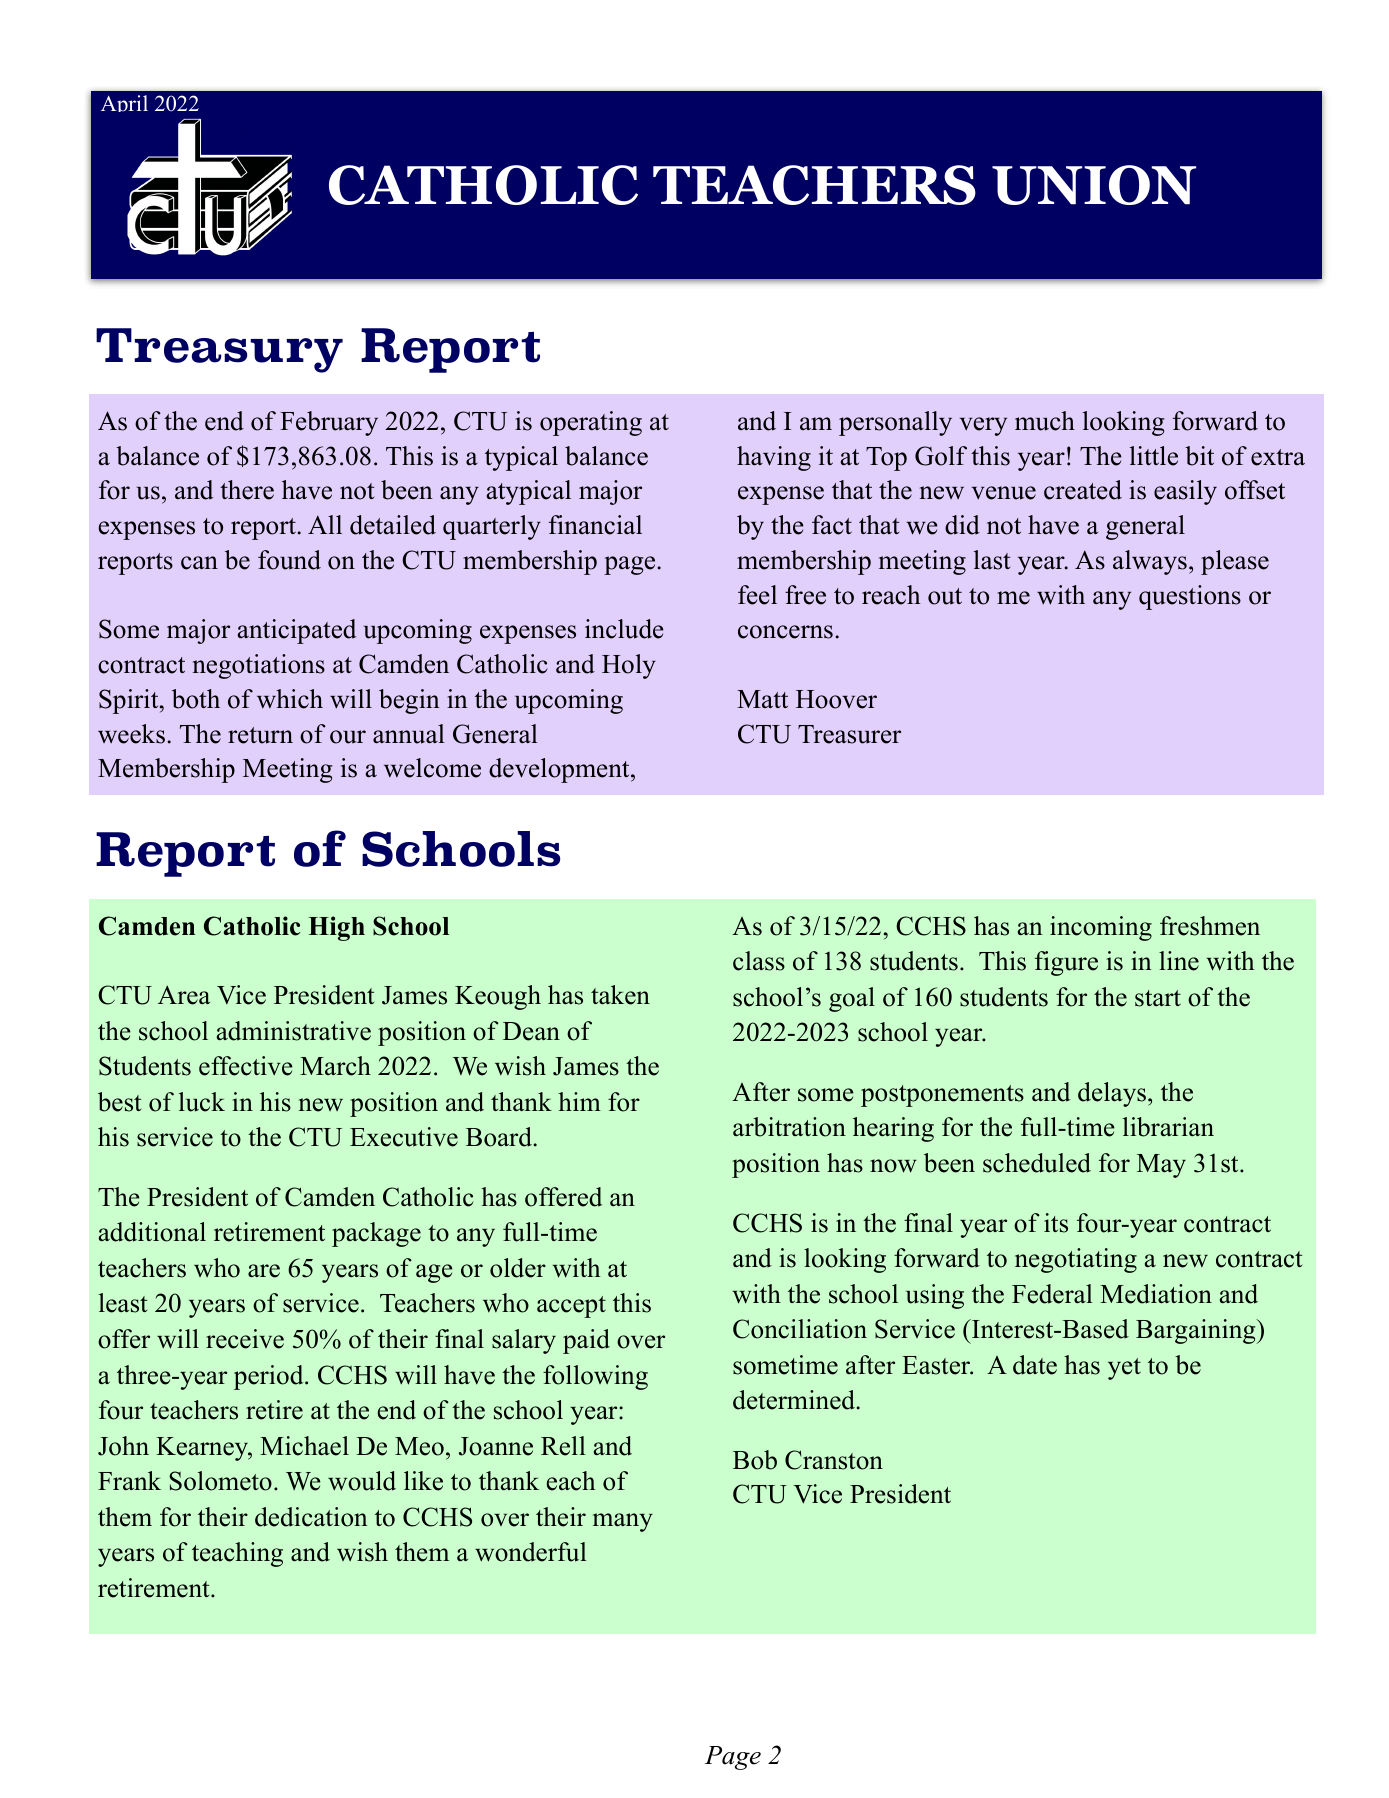 Image resolution: width=1389 pixels, height=1798 pixels. What do you see at coordinates (124, 103) in the page?
I see `April` at bounding box center [124, 103].
